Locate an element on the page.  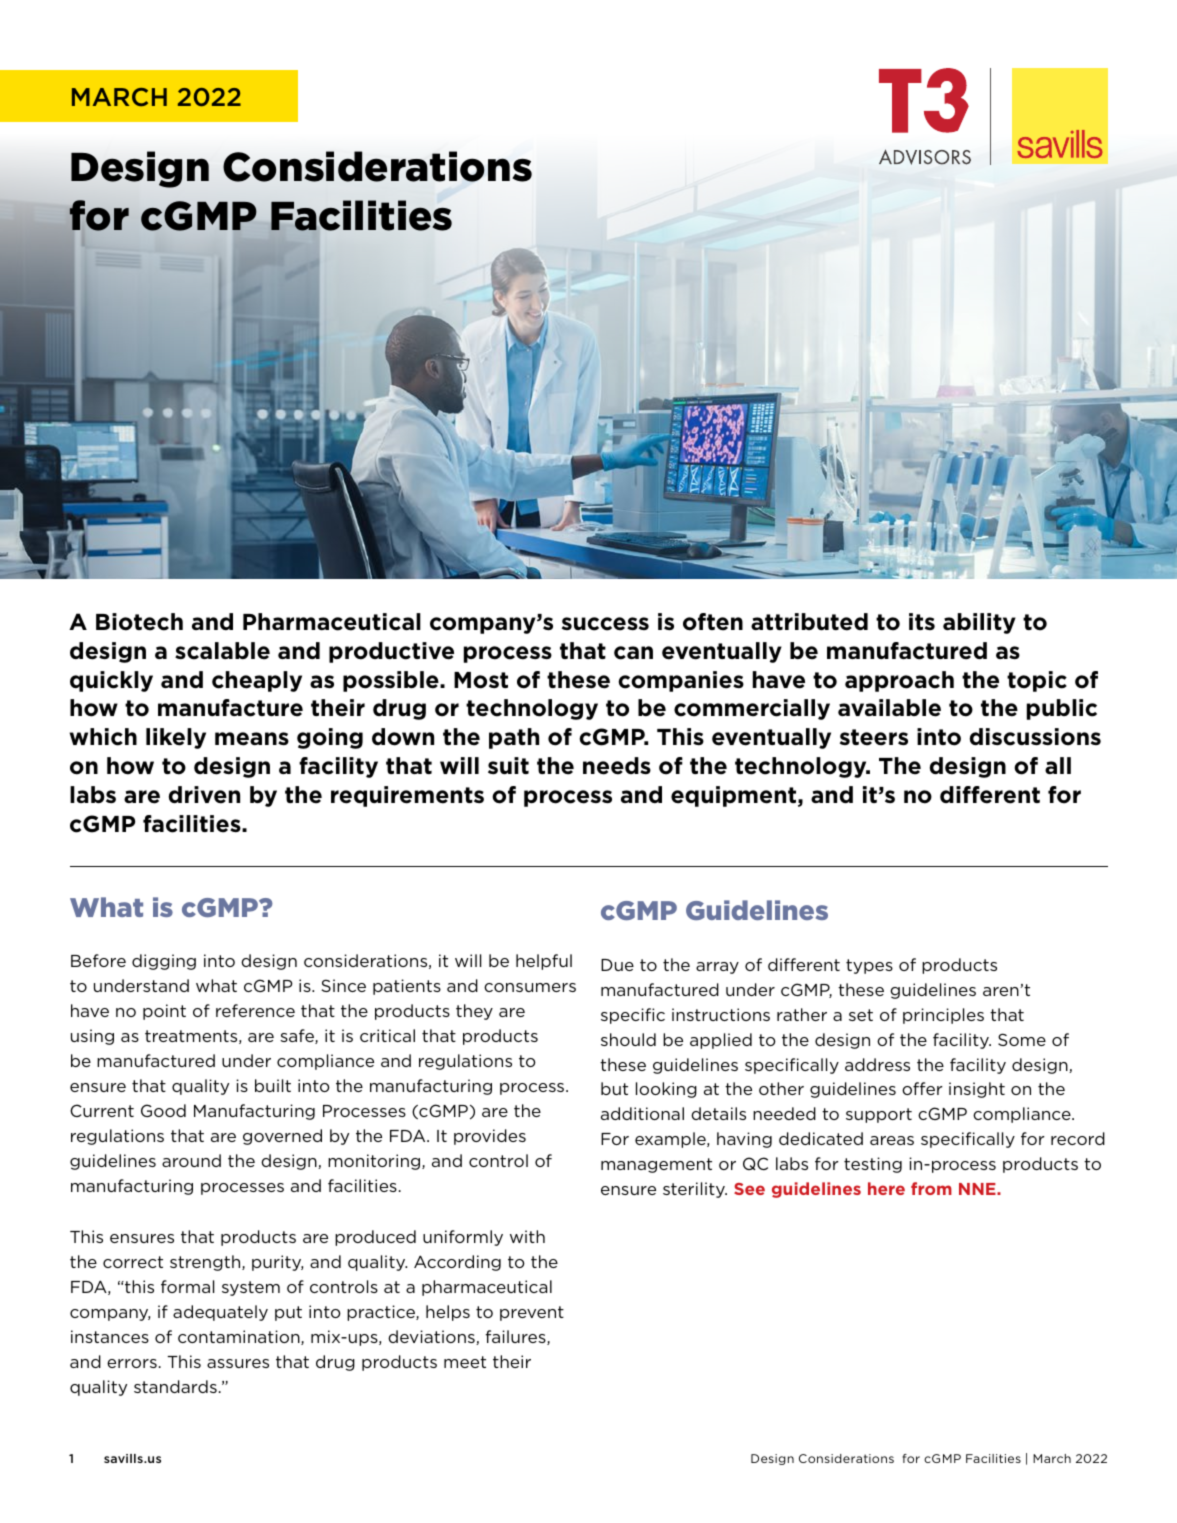
needs is located at coordinates (617, 766).
